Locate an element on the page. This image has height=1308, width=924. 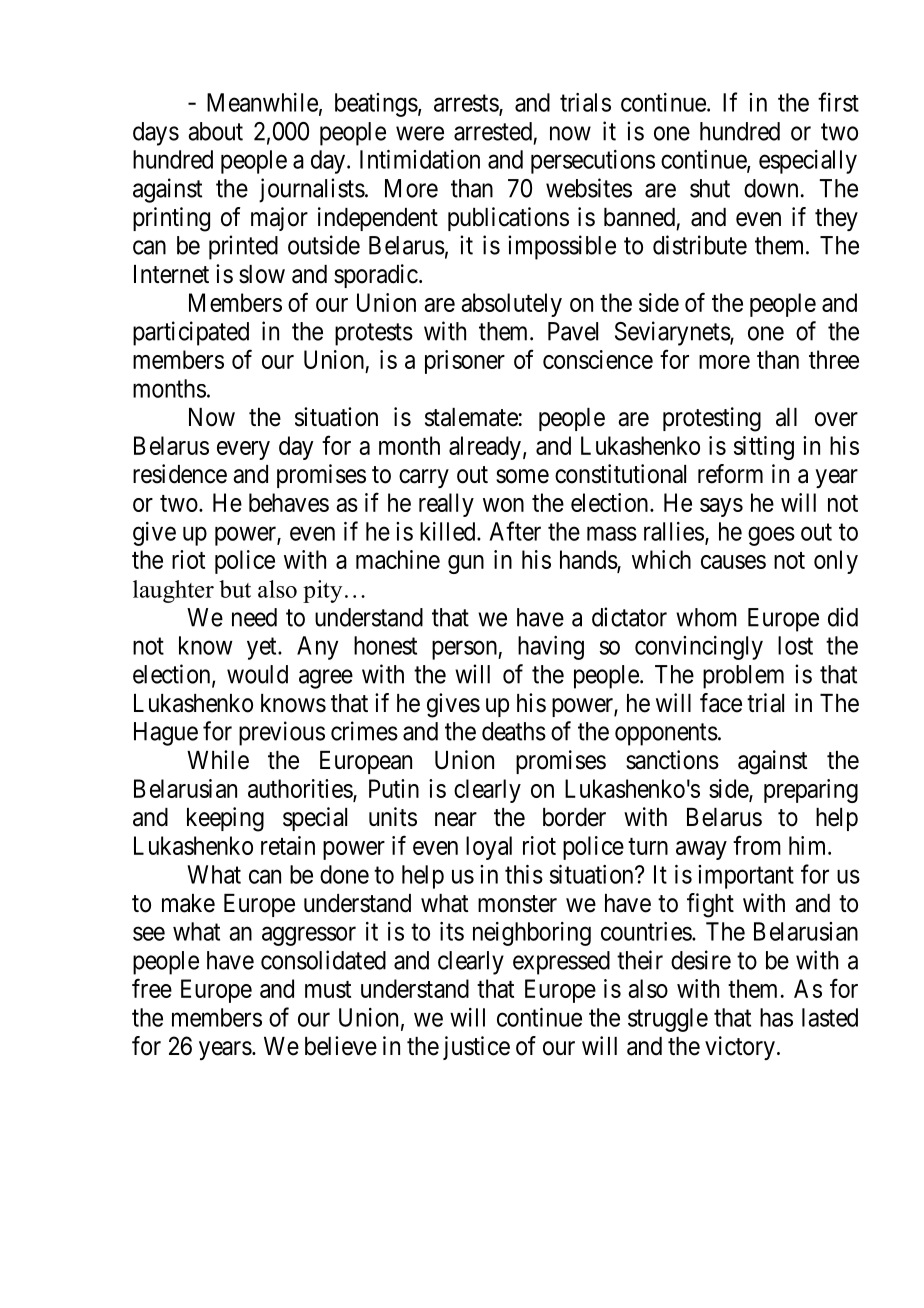
justice is located at coordinates (476, 1048).
